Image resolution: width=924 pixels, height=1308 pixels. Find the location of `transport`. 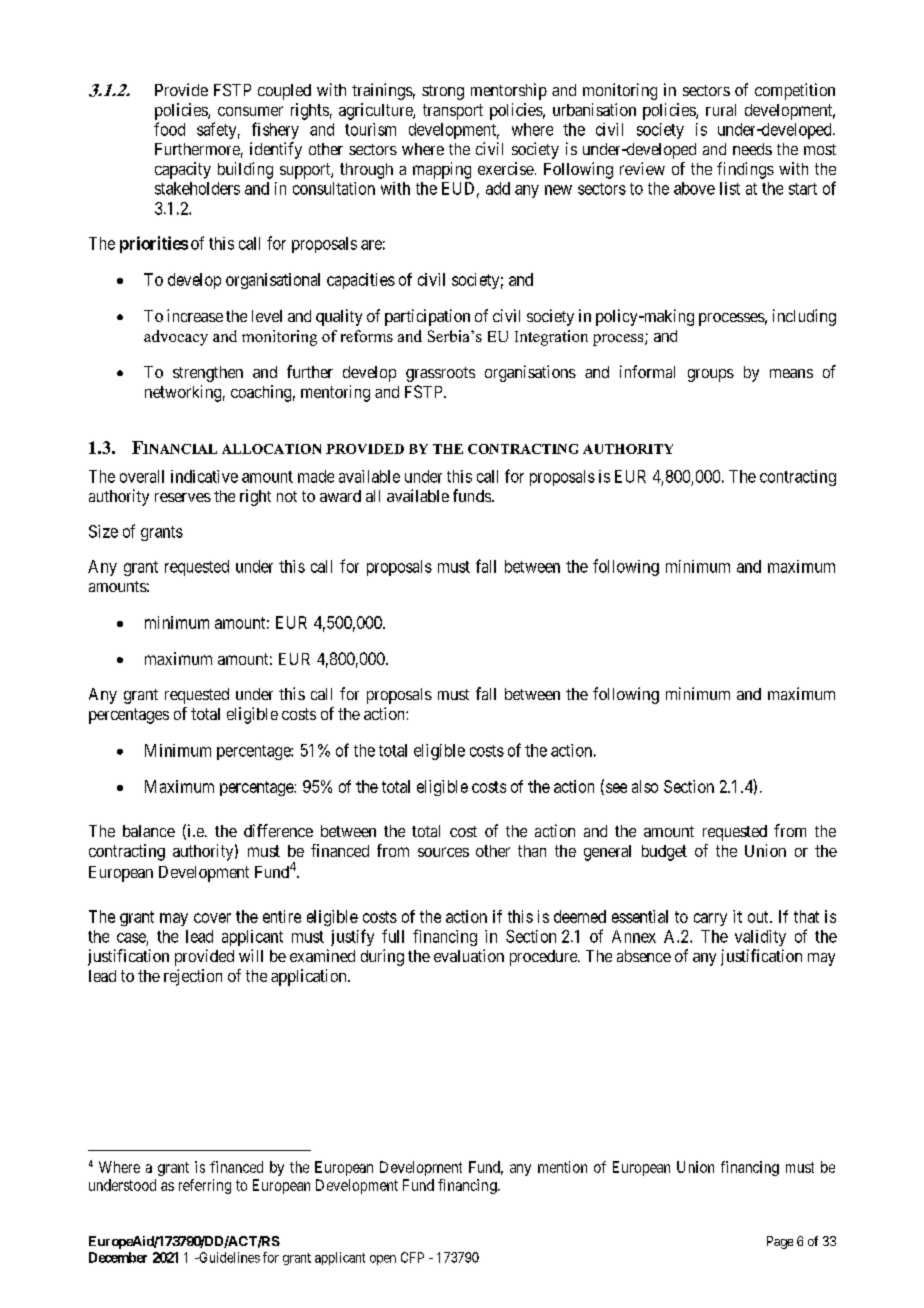

transport is located at coordinates (453, 112).
